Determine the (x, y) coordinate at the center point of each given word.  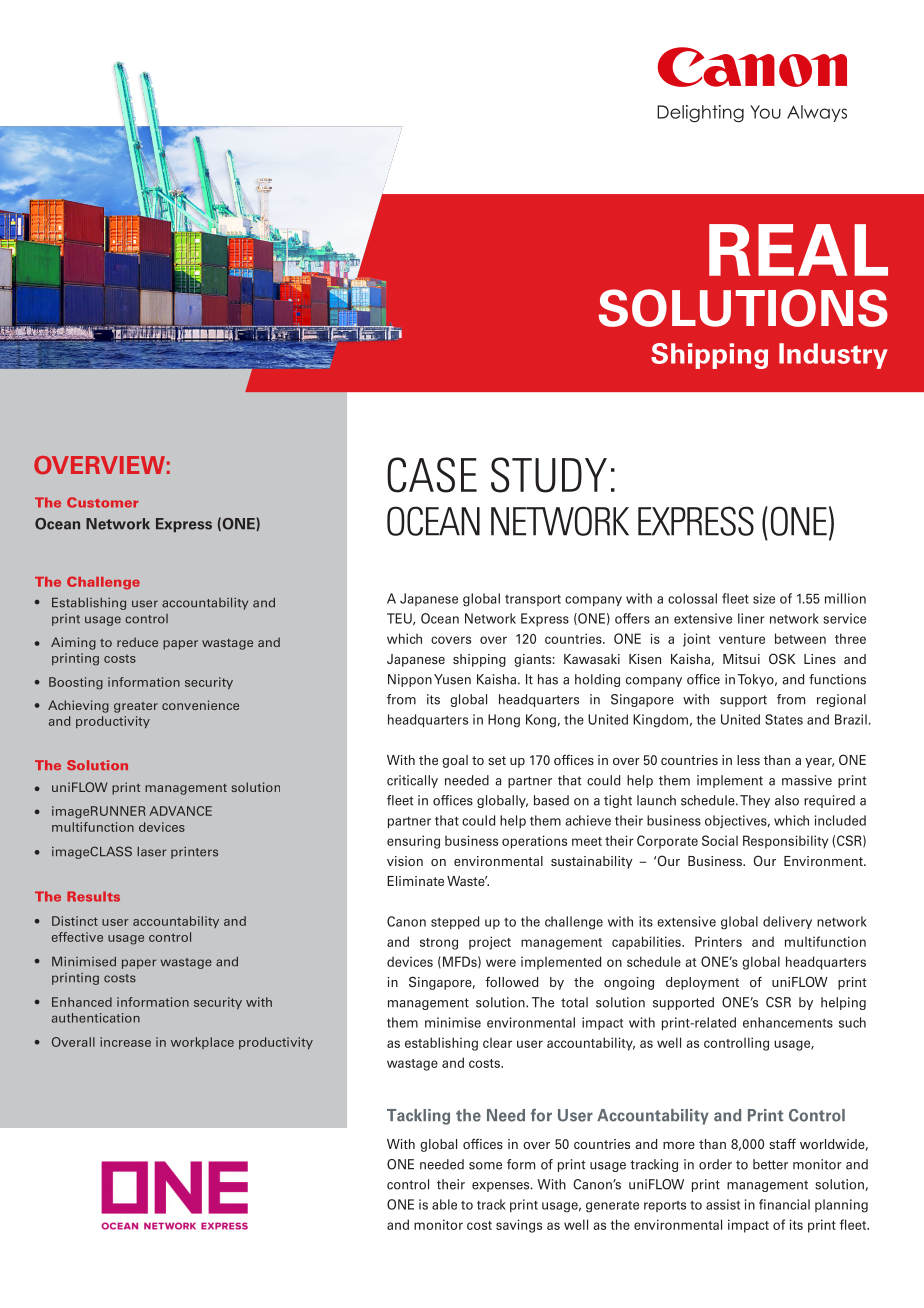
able (444, 1204)
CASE (432, 475)
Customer (102, 502)
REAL (798, 250)
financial (784, 1204)
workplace (202, 1043)
